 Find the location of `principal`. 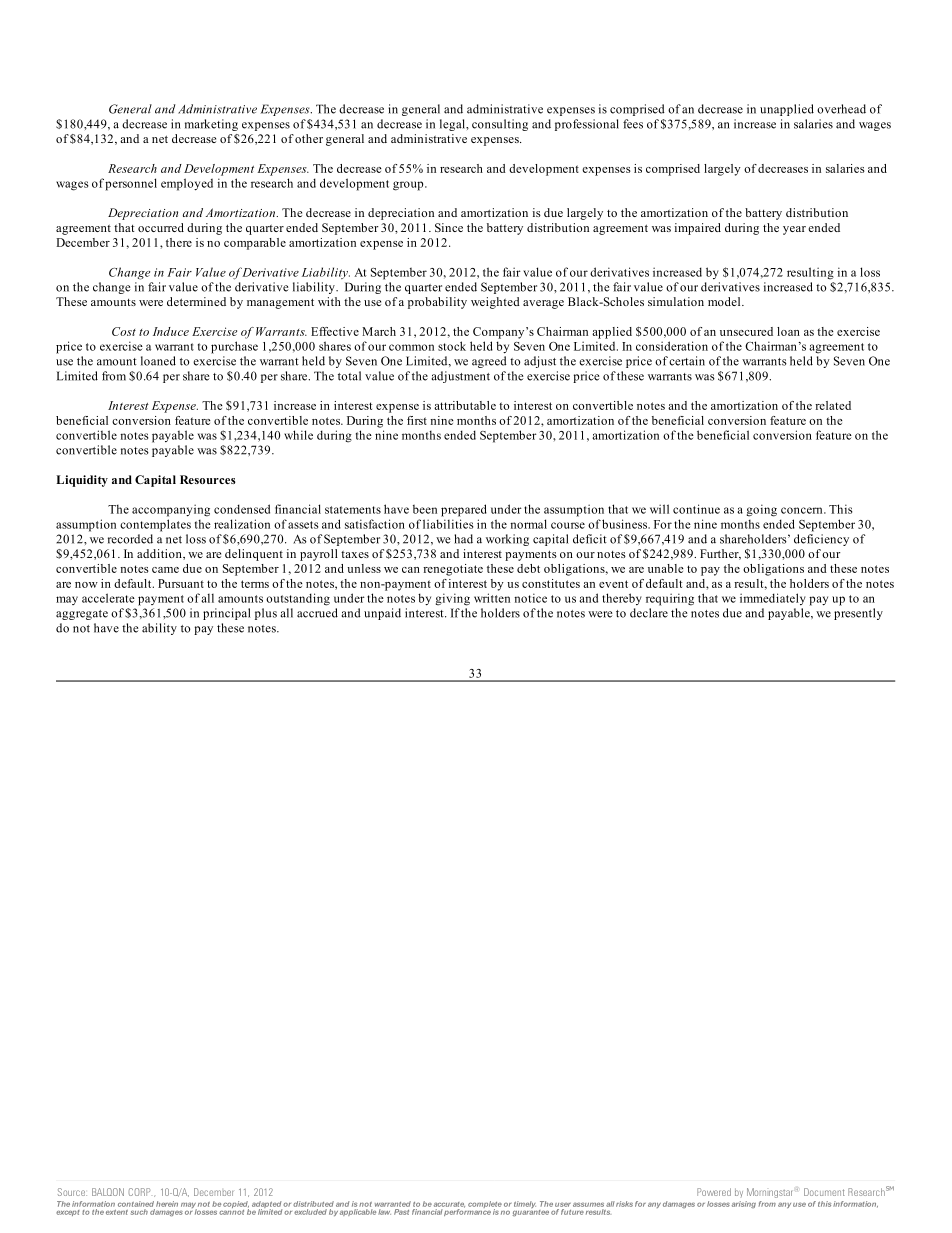

principal is located at coordinates (227, 614).
